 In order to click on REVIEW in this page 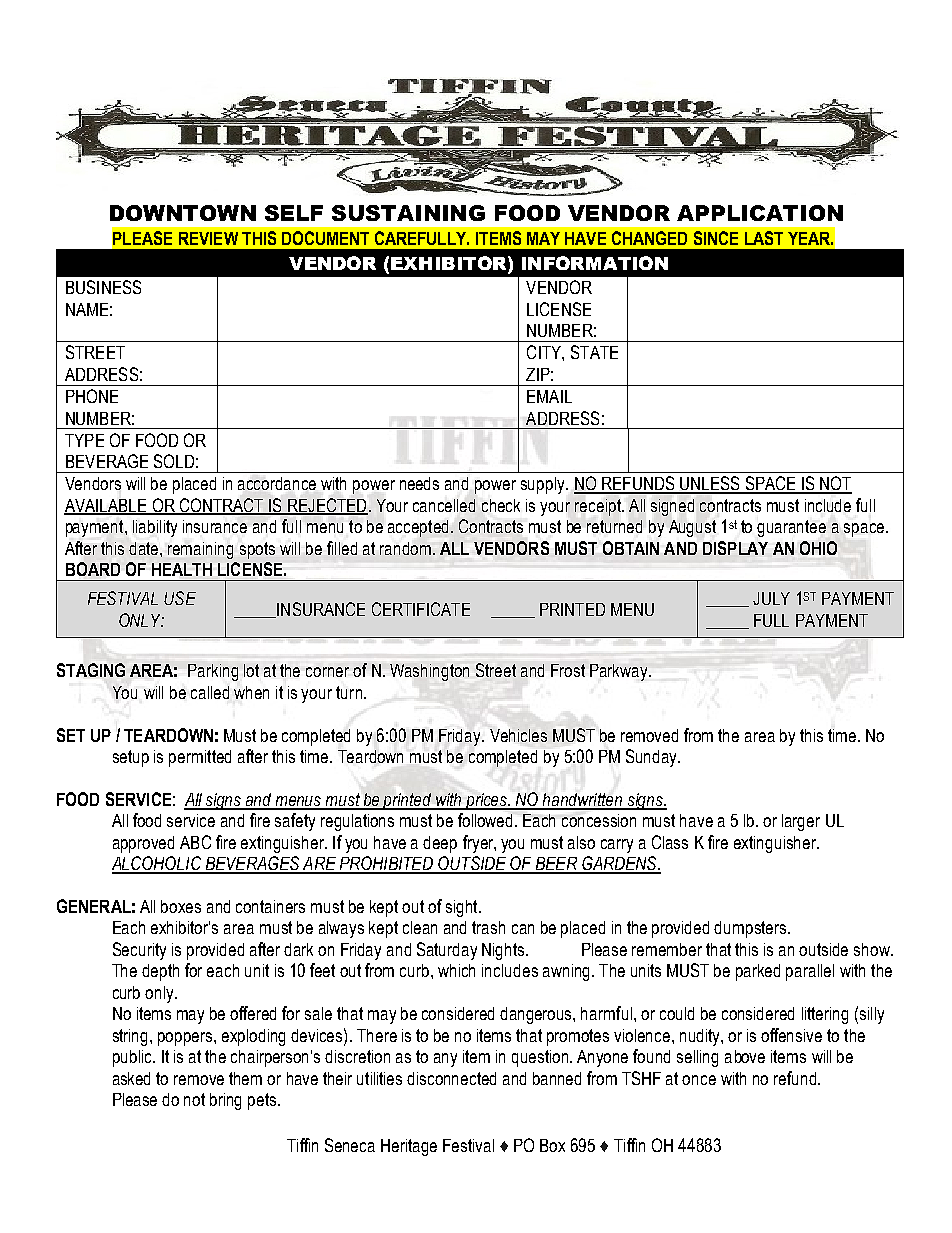, I will do `click(208, 238)`.
